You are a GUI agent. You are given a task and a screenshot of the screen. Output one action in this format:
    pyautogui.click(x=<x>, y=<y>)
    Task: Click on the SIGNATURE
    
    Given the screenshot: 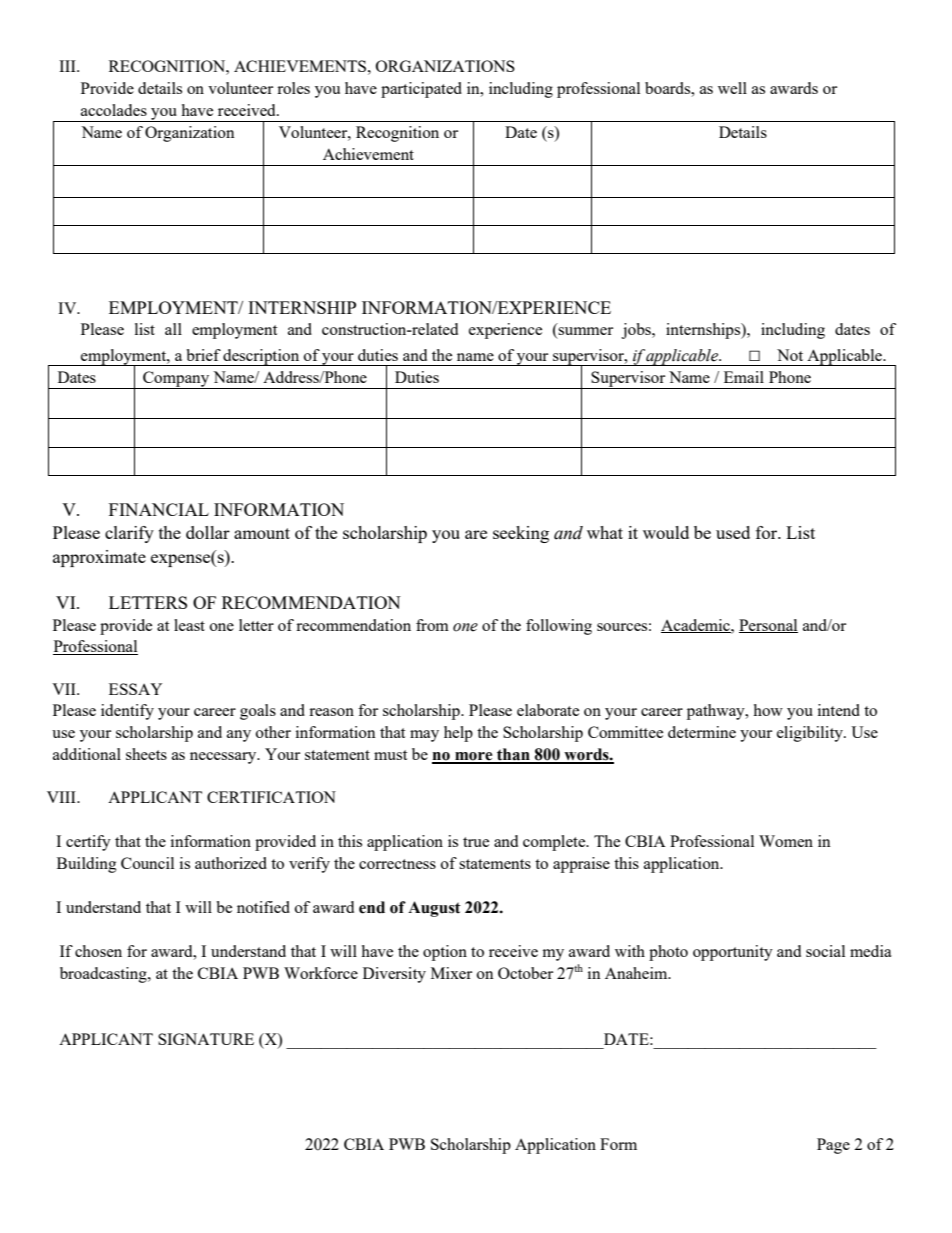 What is the action you would take?
    pyautogui.click(x=206, y=1039)
